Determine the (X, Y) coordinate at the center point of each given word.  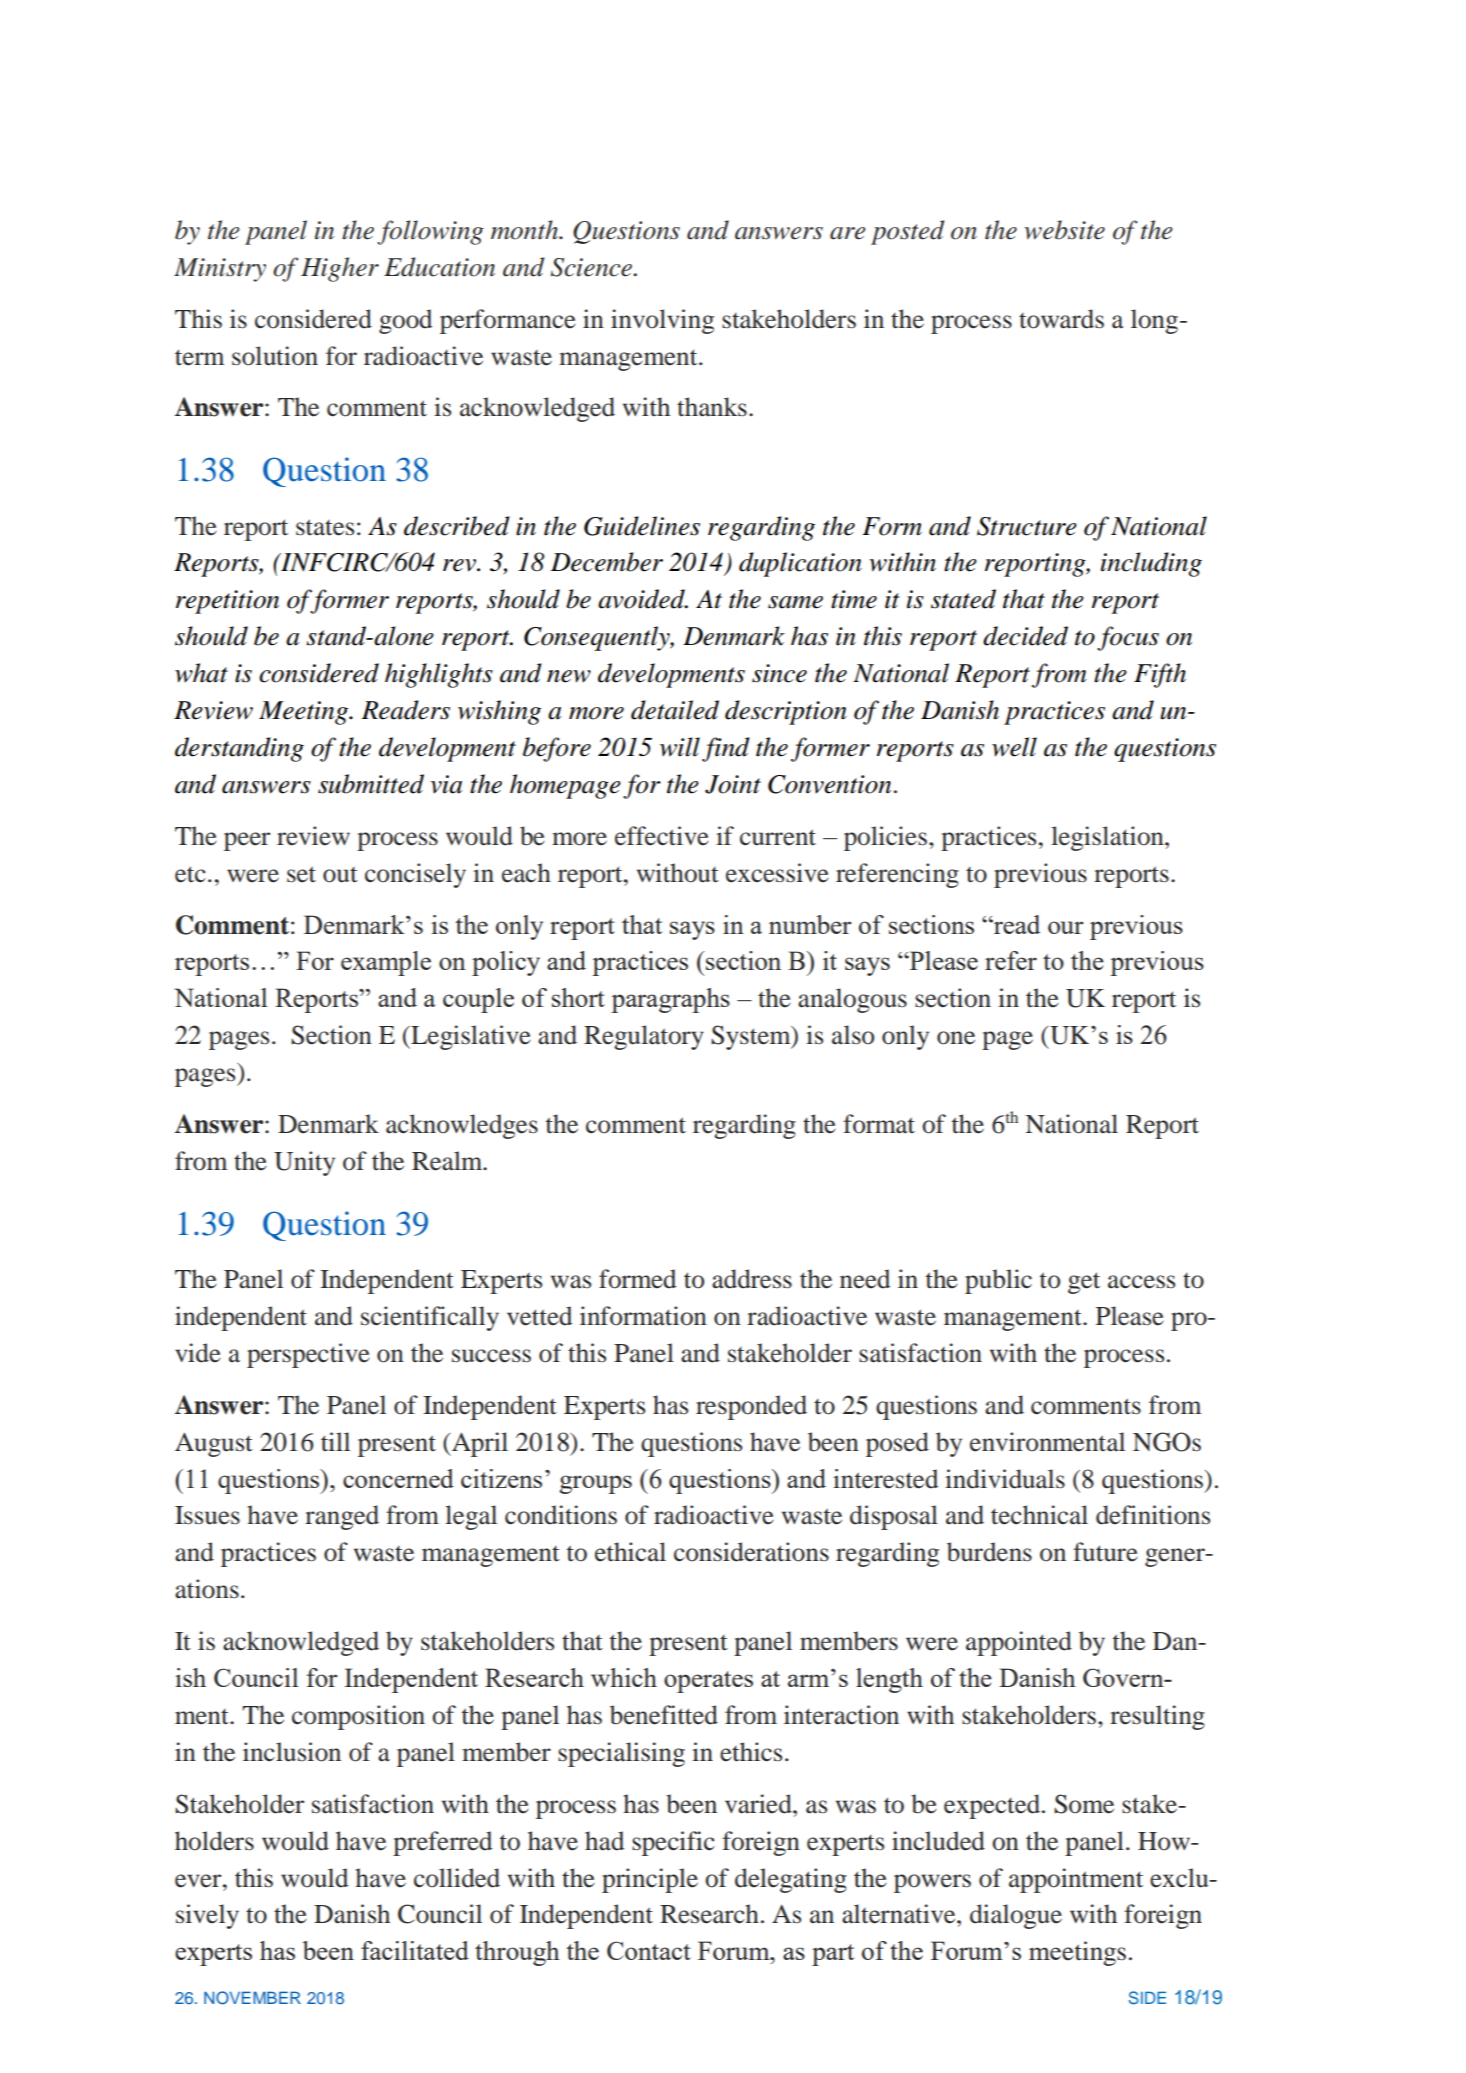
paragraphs (670, 1000)
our (1066, 927)
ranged (342, 1517)
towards (1061, 319)
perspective (308, 1355)
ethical (630, 1552)
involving (662, 321)
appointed (1019, 1643)
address (752, 1279)
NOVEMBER (252, 1998)
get (1084, 1283)
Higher (340, 269)
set (301, 874)
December (607, 562)
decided (1025, 636)
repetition (227, 602)
